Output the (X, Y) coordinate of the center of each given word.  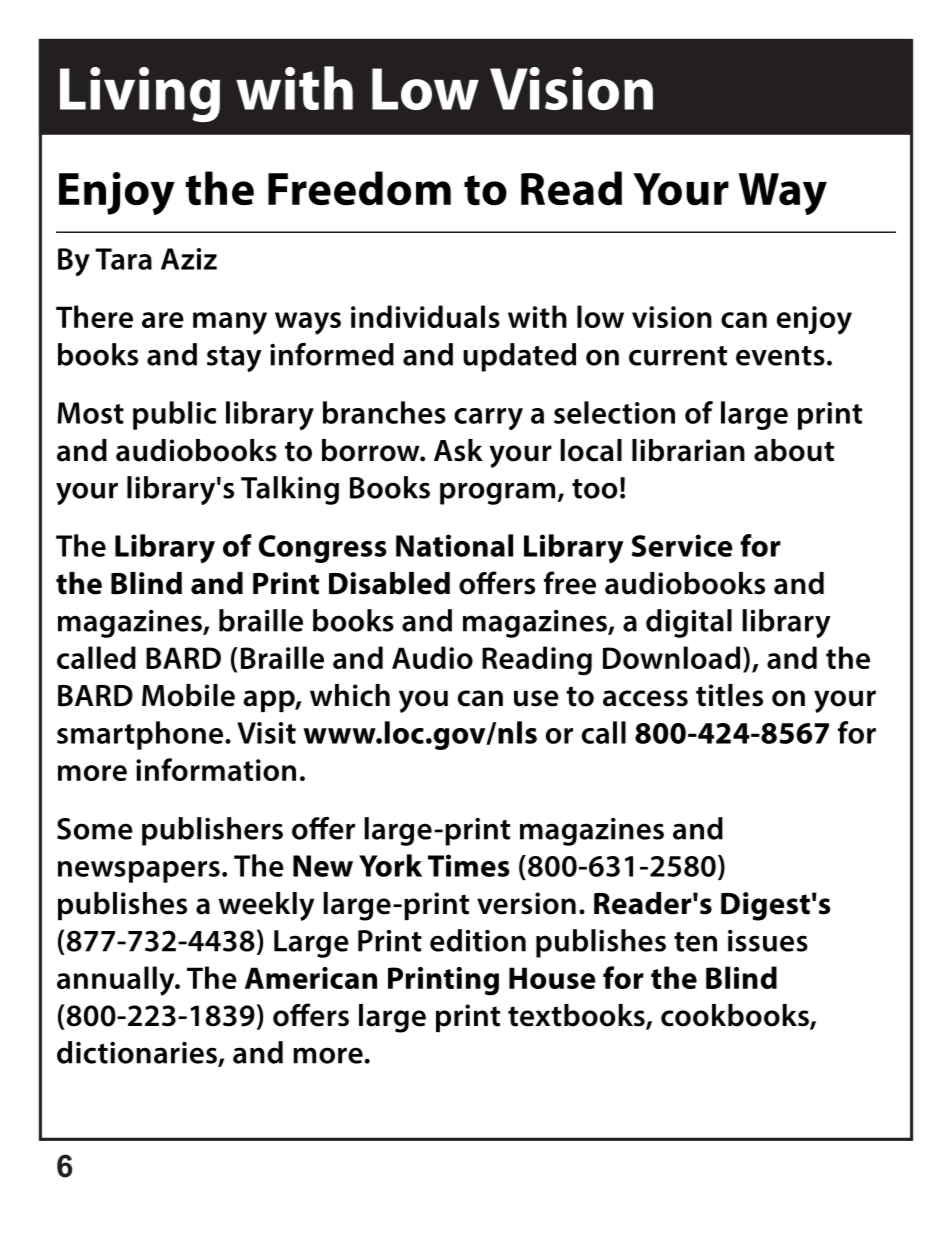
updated (519, 357)
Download (671, 657)
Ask (458, 450)
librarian (688, 450)
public (174, 415)
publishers (212, 831)
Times (469, 865)
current (678, 356)
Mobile (188, 695)
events (780, 356)
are (163, 320)
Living (140, 94)
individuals (425, 316)
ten (695, 942)
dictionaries (138, 1053)
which (350, 695)
